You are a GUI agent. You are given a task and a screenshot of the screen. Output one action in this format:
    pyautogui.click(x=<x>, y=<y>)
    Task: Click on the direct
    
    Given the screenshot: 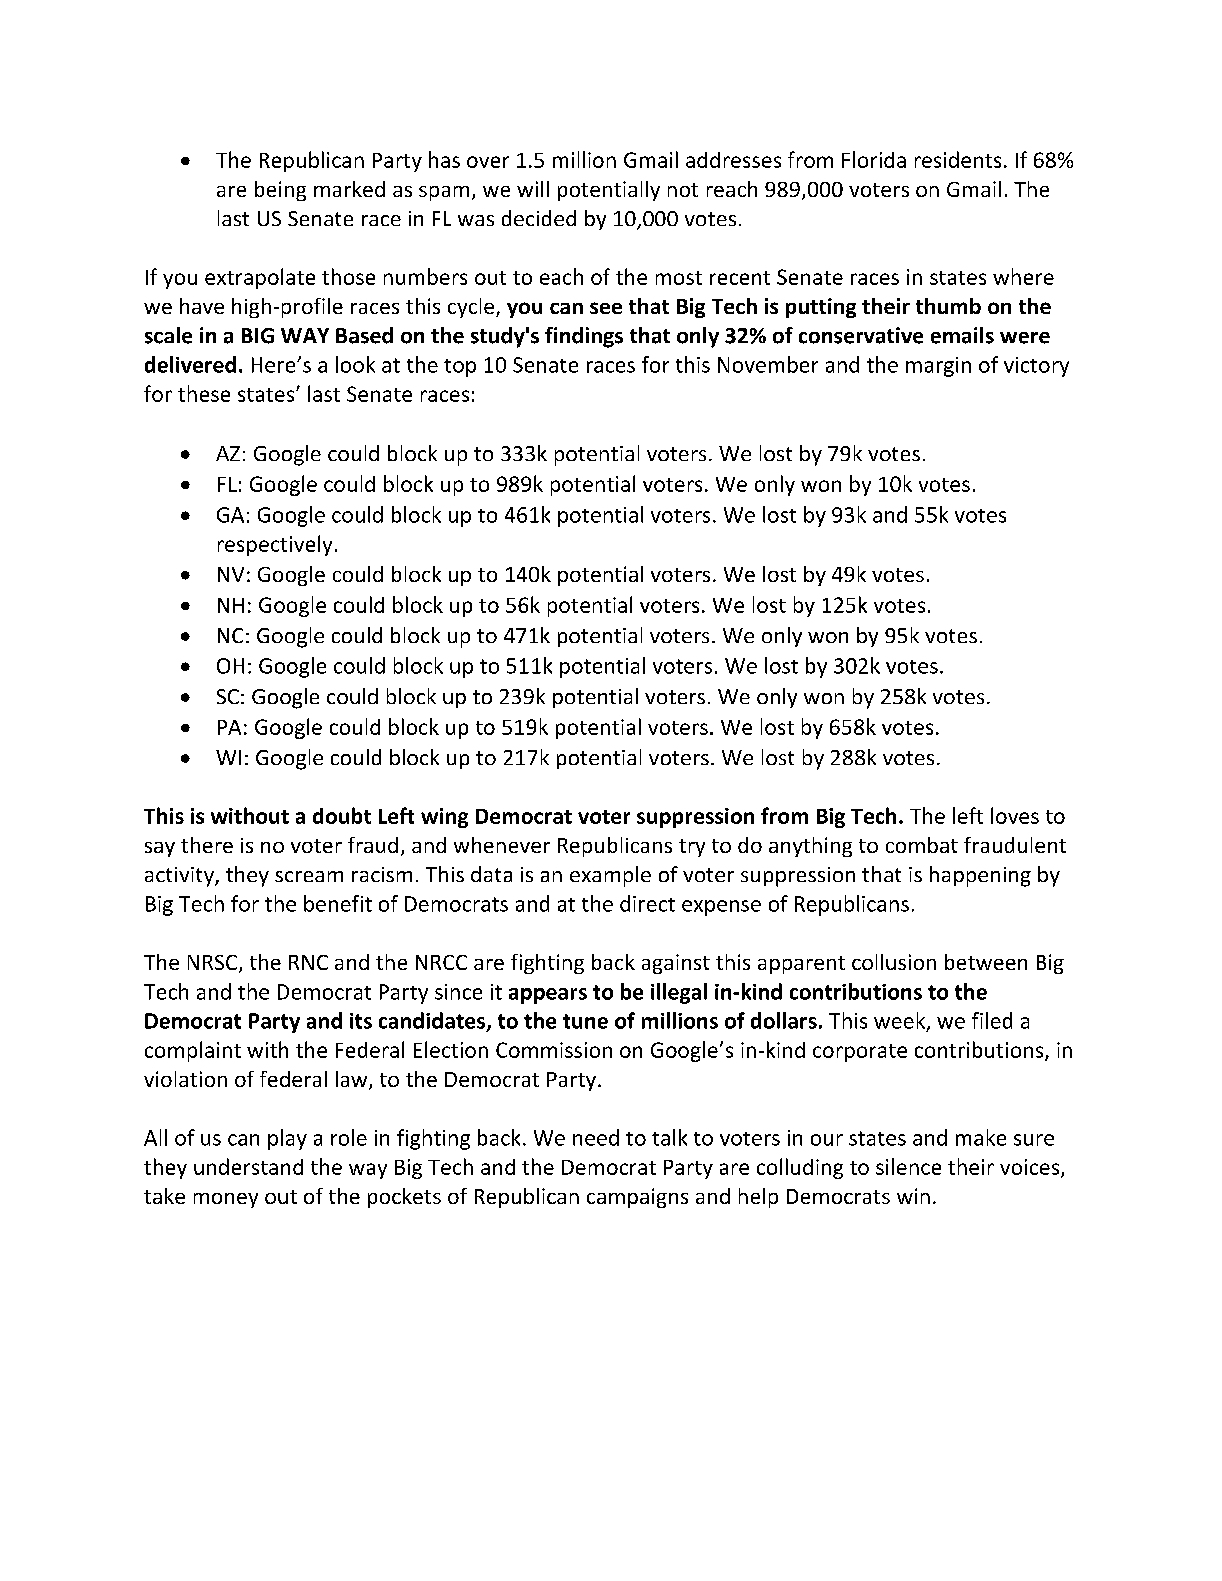 What is the action you would take?
    pyautogui.click(x=647, y=903)
